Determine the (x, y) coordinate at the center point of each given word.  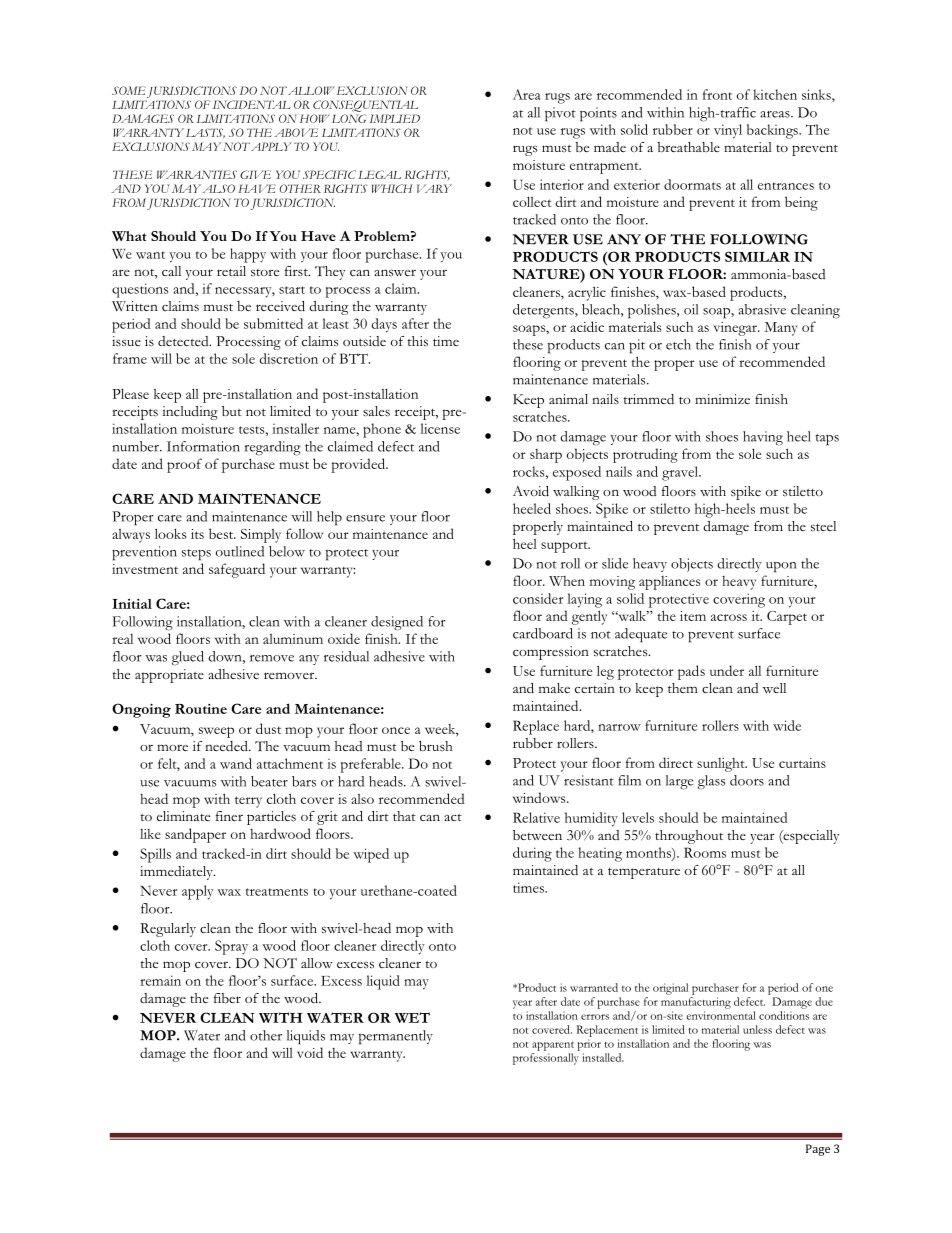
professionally (546, 1059)
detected (184, 341)
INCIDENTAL (252, 104)
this (417, 341)
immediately (177, 873)
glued (188, 658)
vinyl (728, 131)
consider (538, 598)
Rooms (705, 852)
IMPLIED (395, 118)
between (537, 835)
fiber (227, 998)
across (729, 617)
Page (818, 1150)
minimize (722, 399)
